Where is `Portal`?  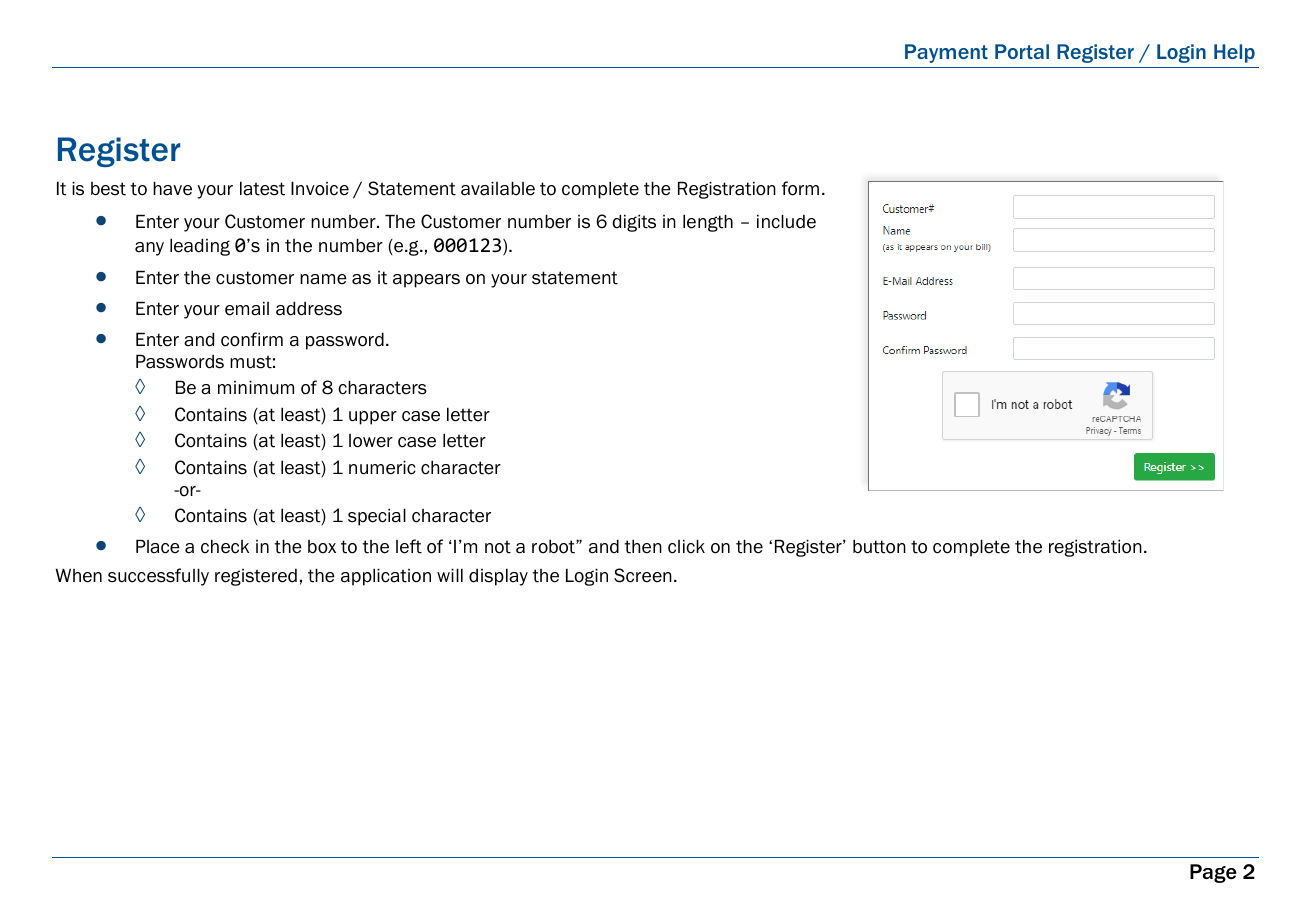
Portal is located at coordinates (1022, 51).
